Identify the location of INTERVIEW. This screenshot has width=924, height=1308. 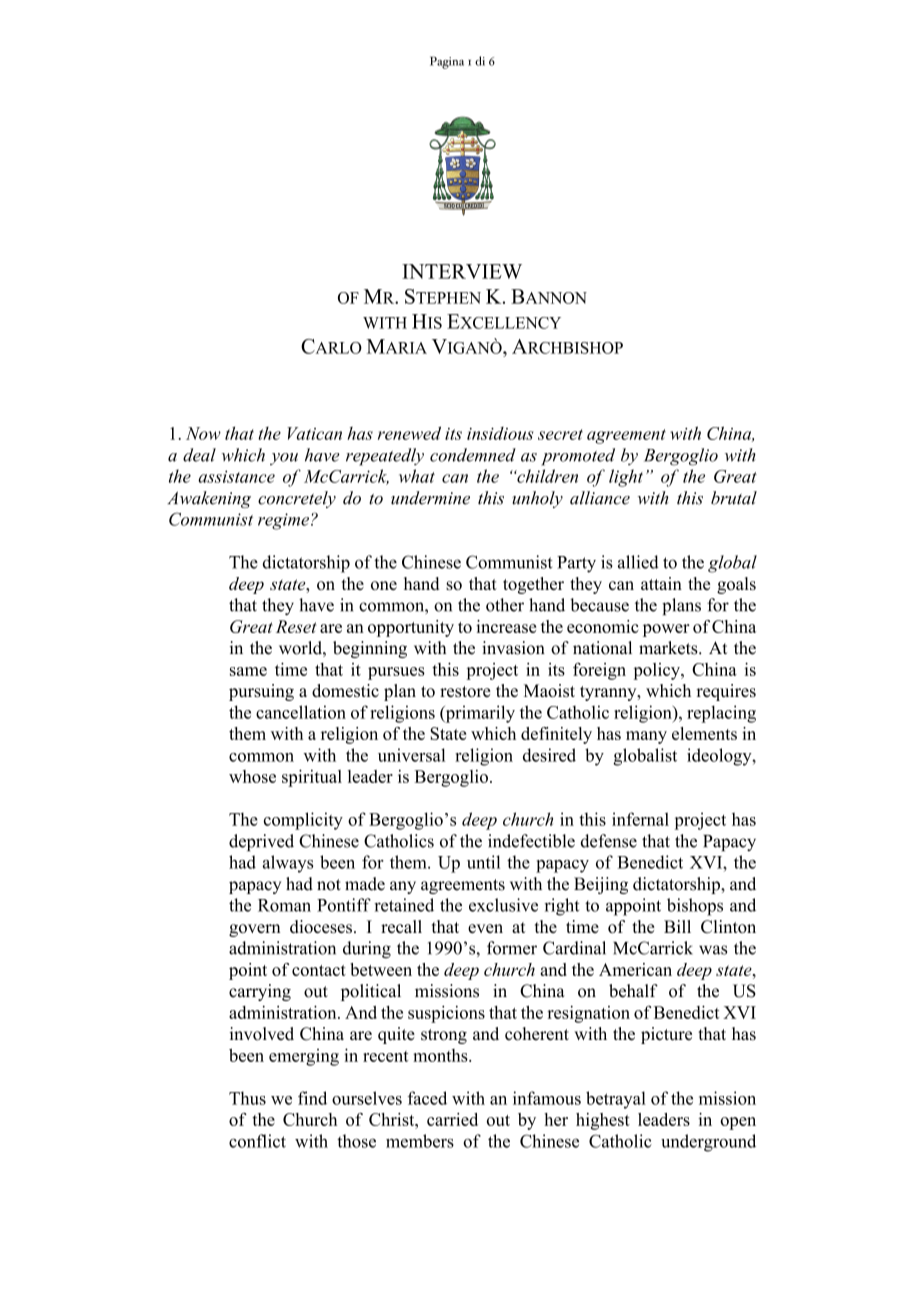
(462, 271).
